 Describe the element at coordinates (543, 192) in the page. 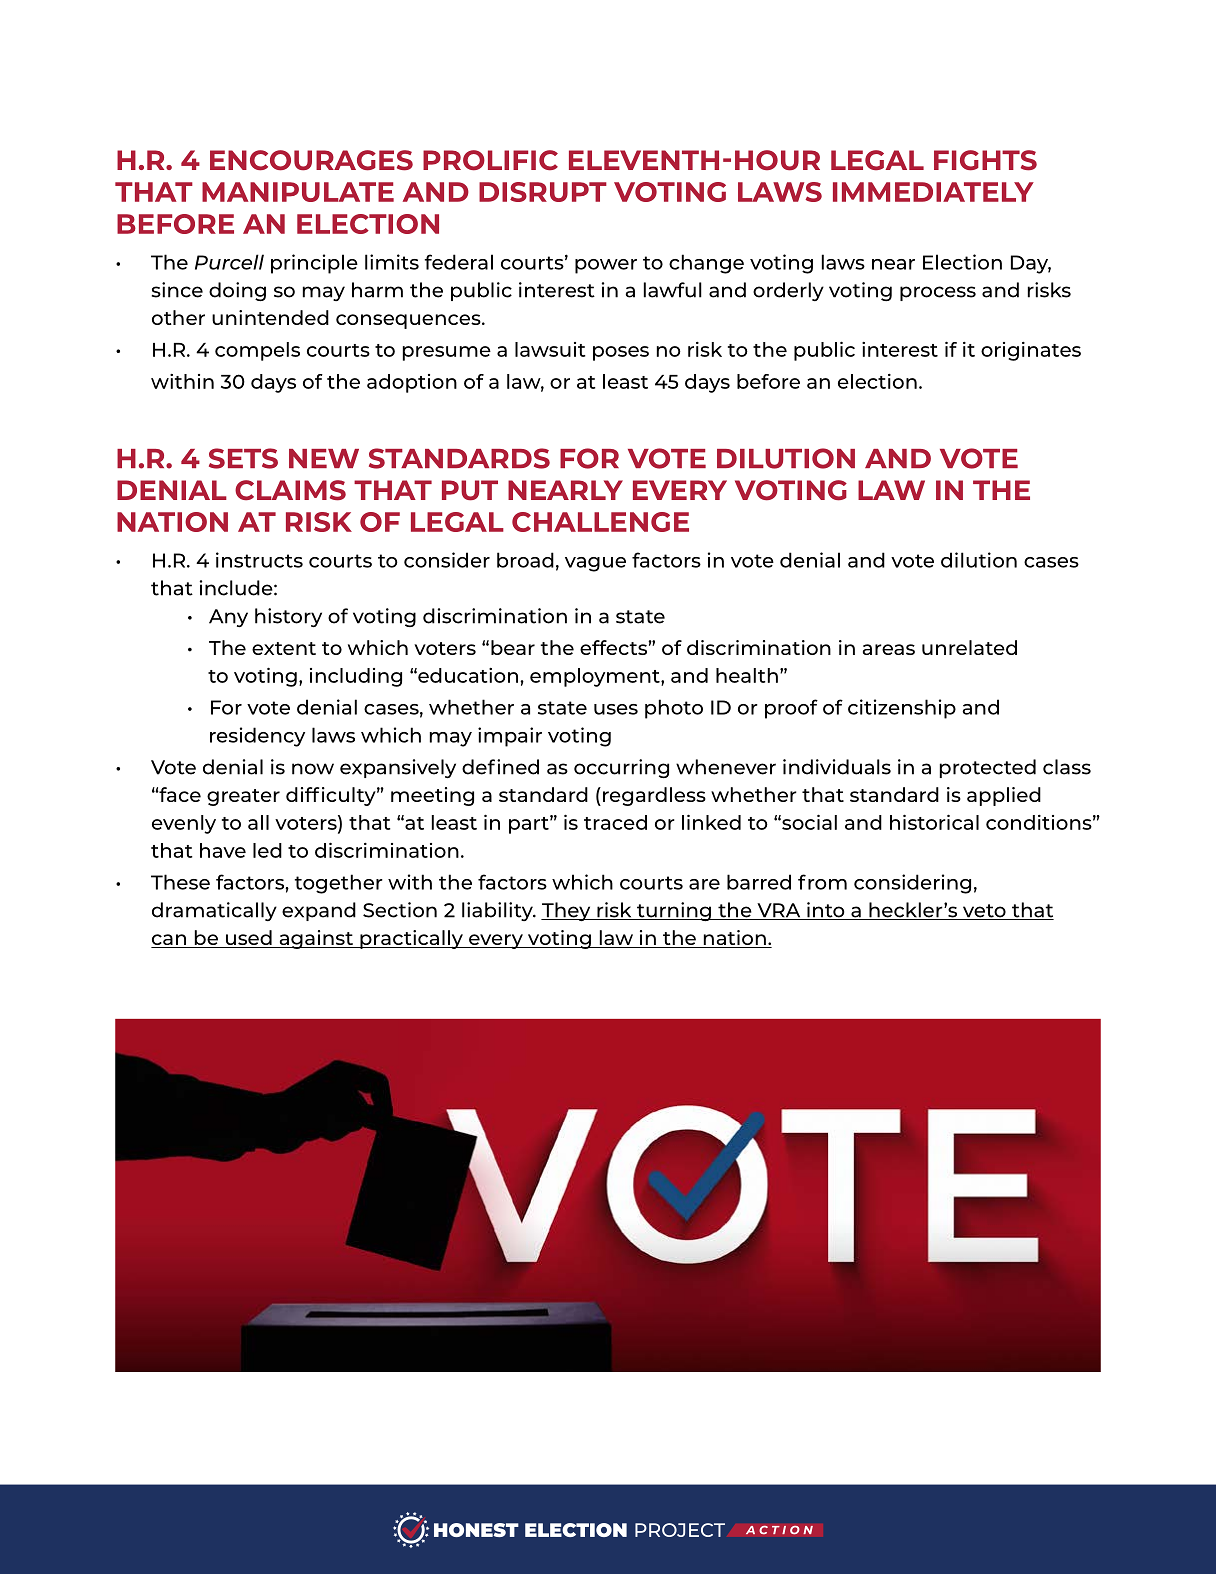

I see `disrupt` at that location.
